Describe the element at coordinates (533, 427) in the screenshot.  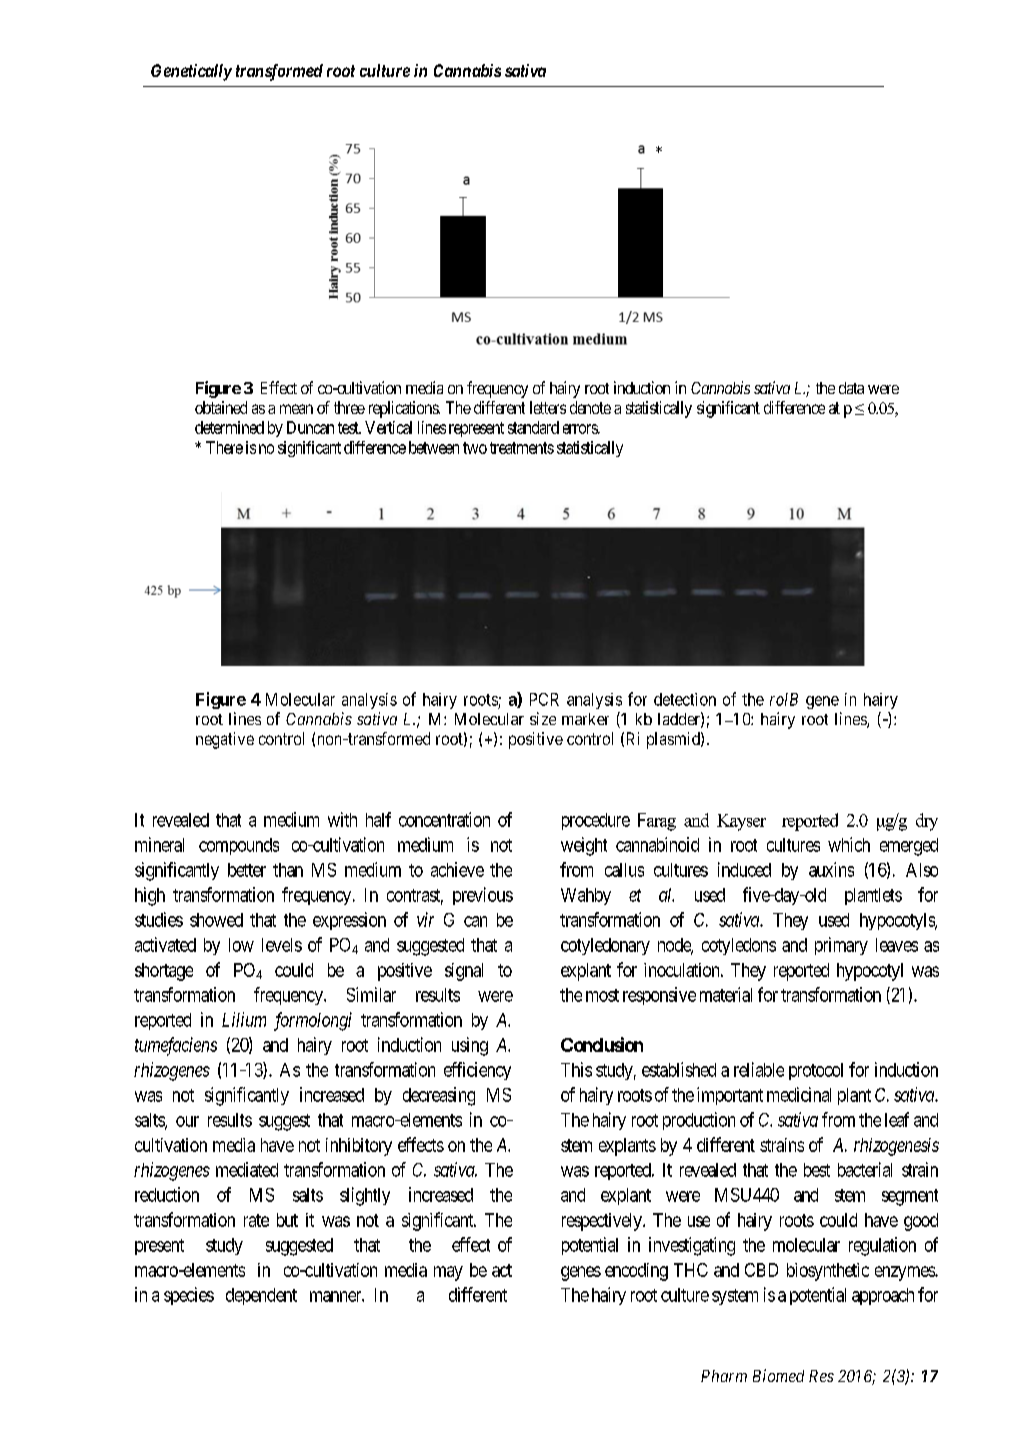
I see `standard` at that location.
